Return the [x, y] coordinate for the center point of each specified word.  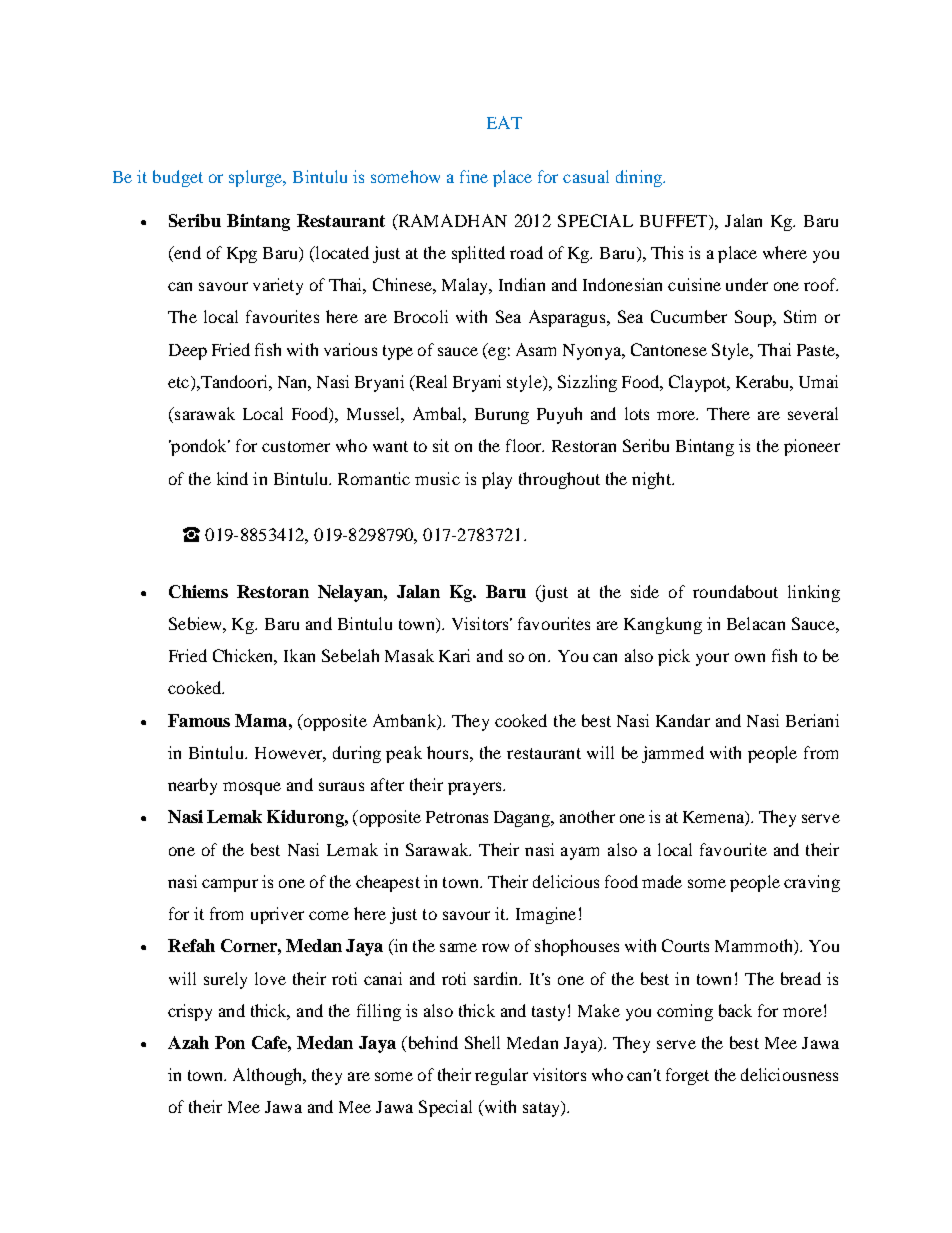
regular [501, 1076]
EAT [504, 122]
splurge [257, 178]
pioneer [812, 447]
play [497, 480]
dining [640, 178]
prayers [476, 788]
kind [232, 478]
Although [269, 1076]
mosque [252, 788]
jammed [673, 754]
